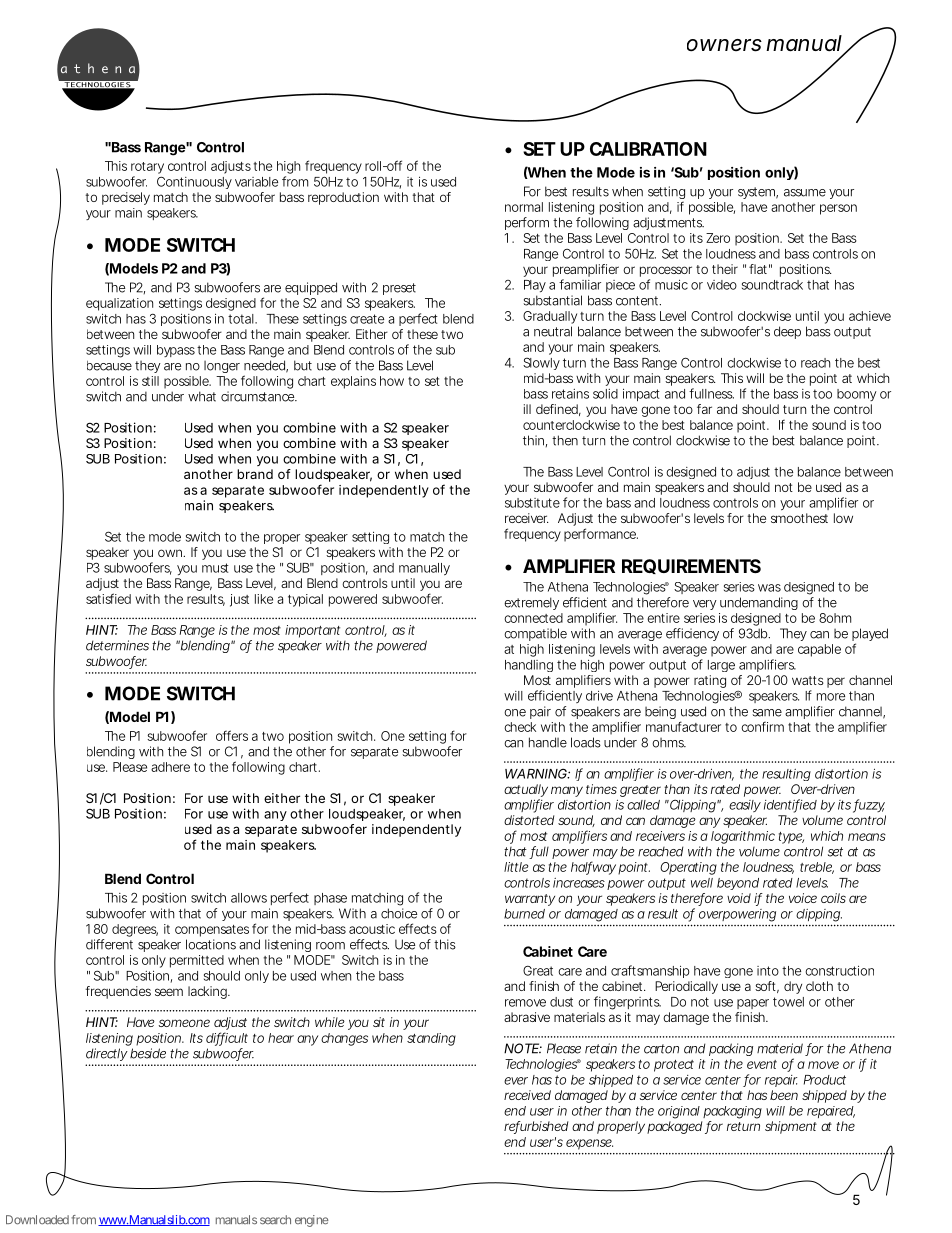 Image resolution: width=952 pixels, height=1233 pixels. I want to click on Downloaded, so click(37, 1220).
